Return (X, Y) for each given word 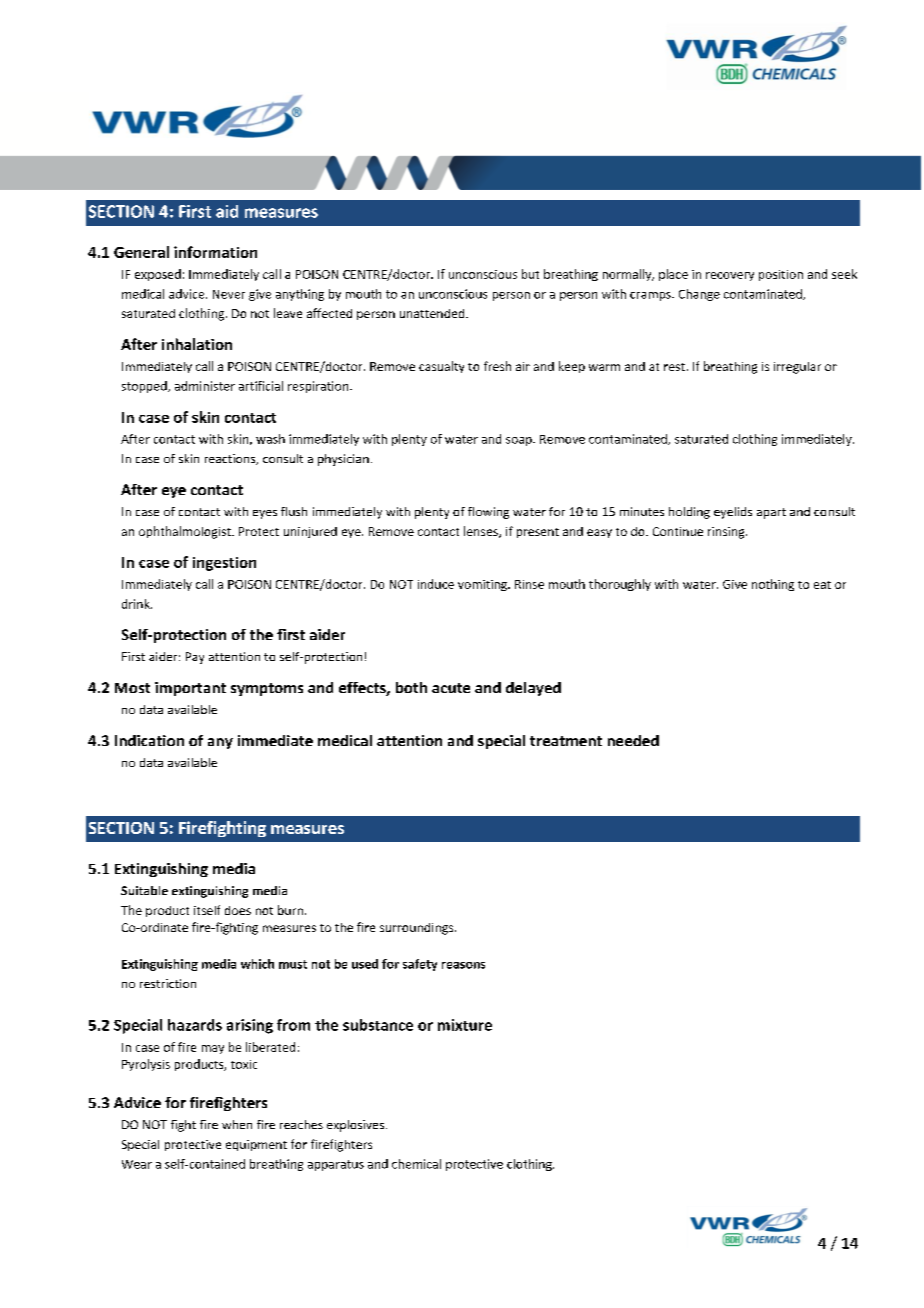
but (530, 274)
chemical (416, 1164)
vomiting (483, 585)
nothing (773, 585)
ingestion (224, 564)
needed (633, 740)
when (237, 1124)
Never (229, 294)
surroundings (418, 929)
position (781, 275)
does (238, 910)
